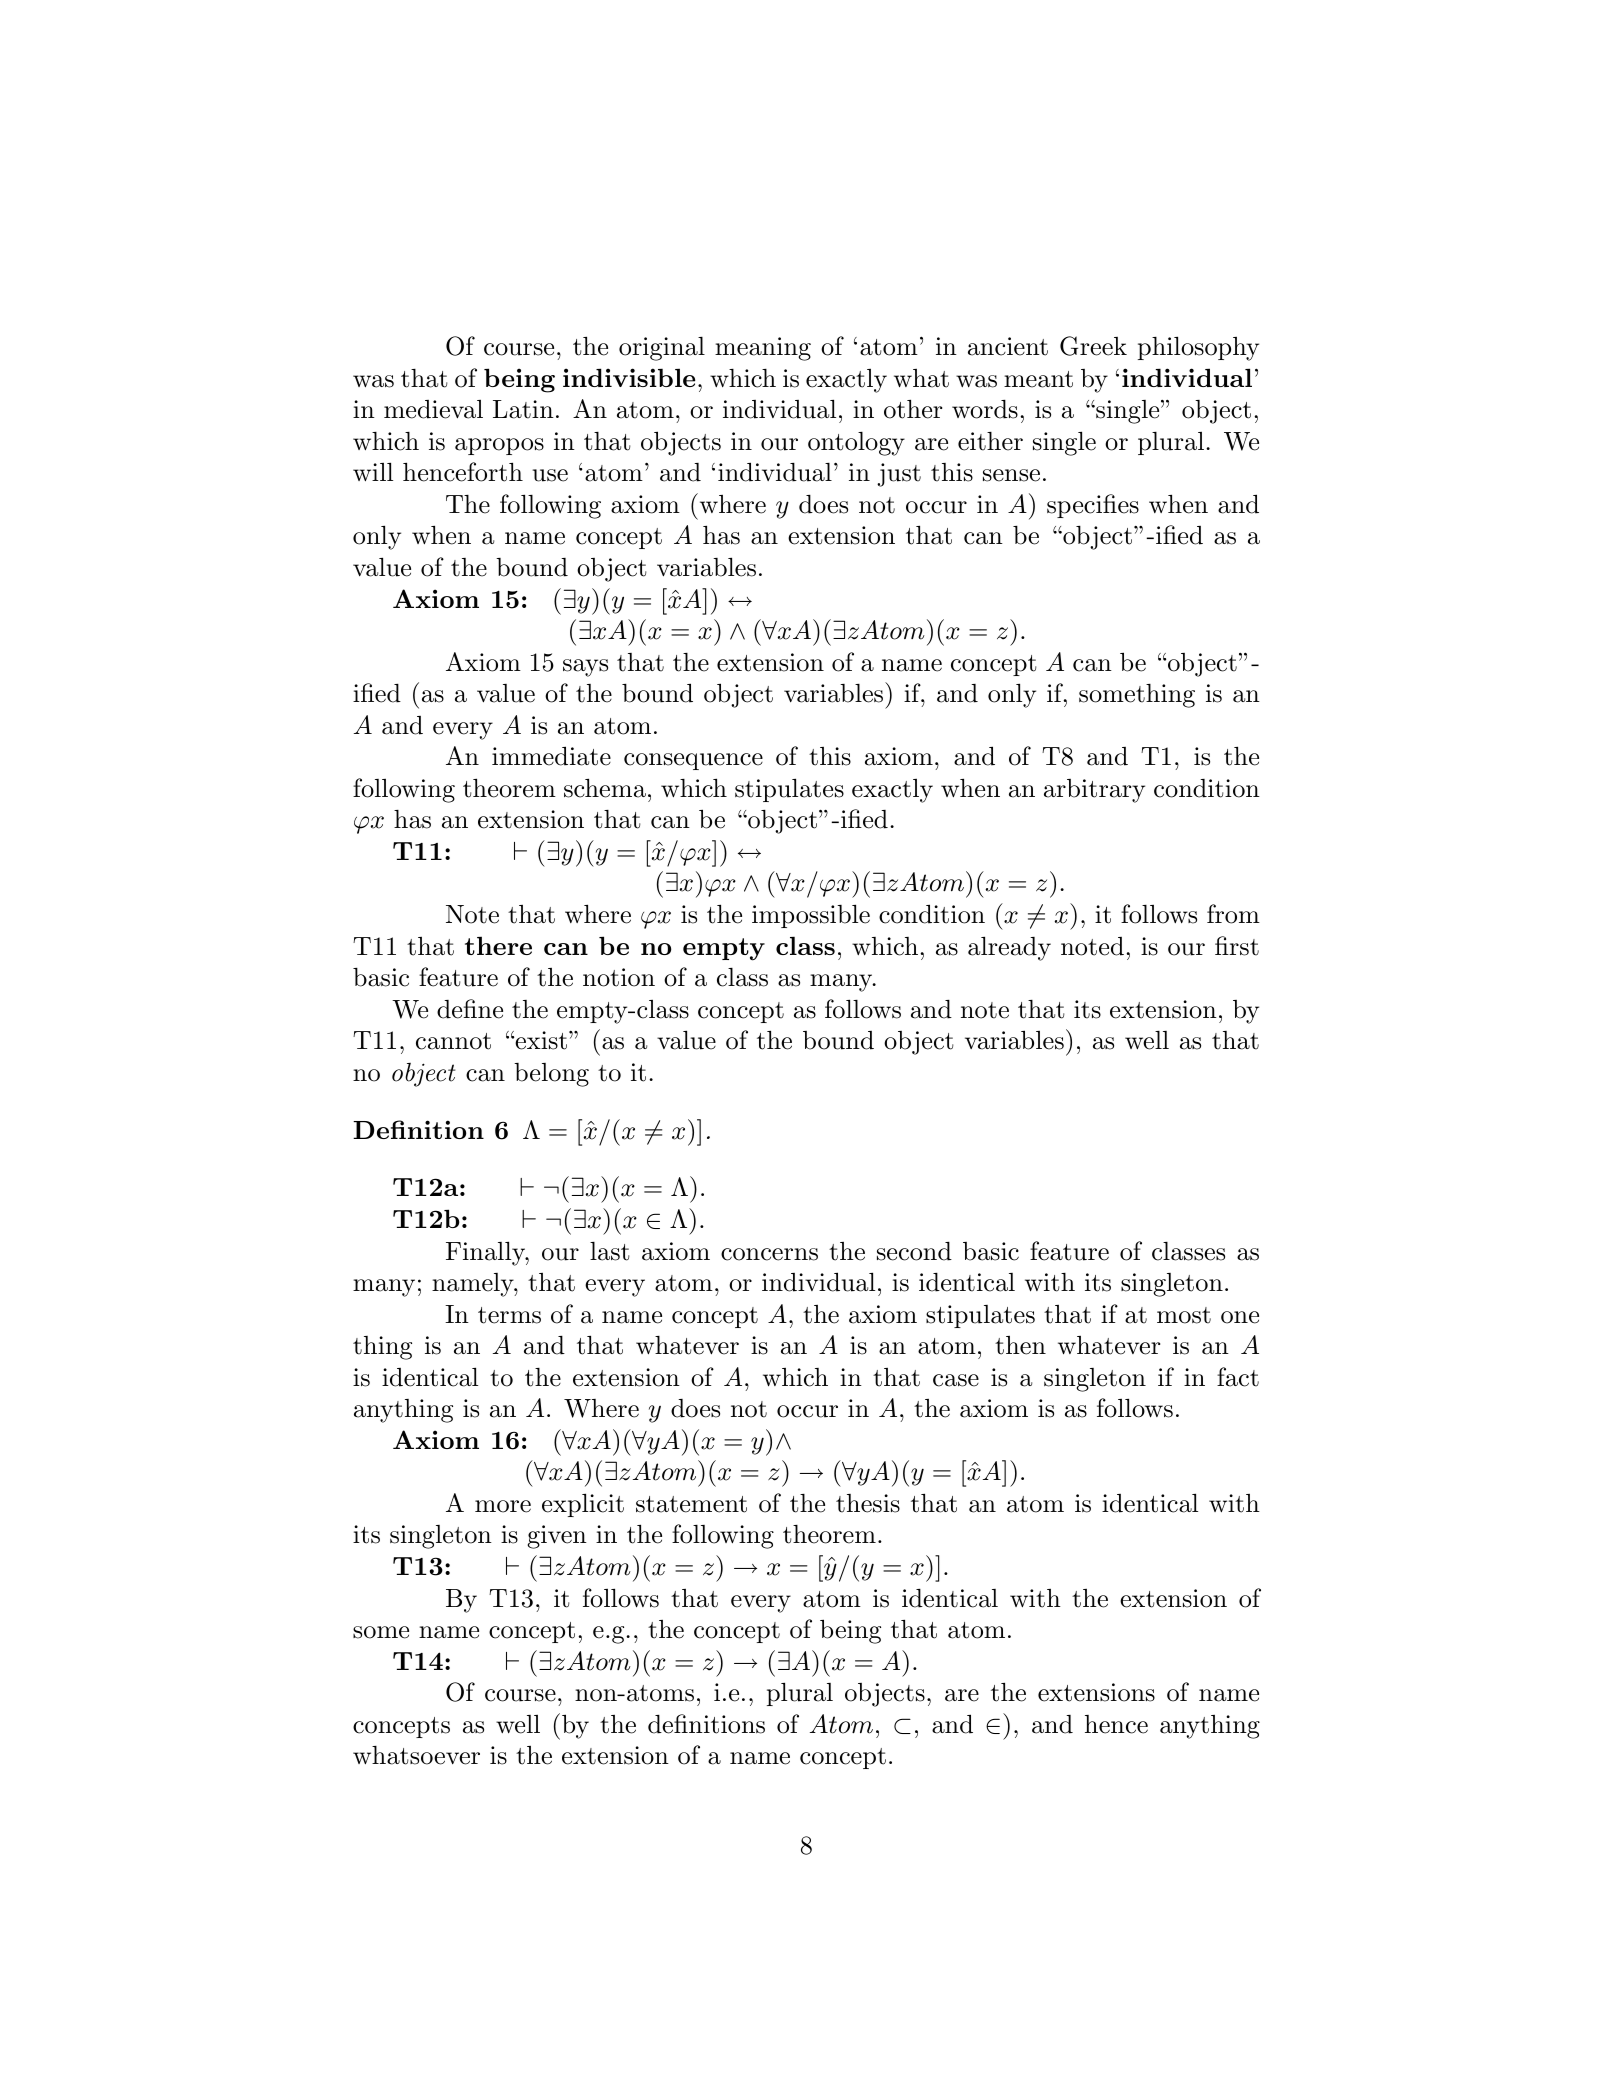  Describe the element at coordinates (693, 761) in the screenshot. I see `consequence` at that location.
